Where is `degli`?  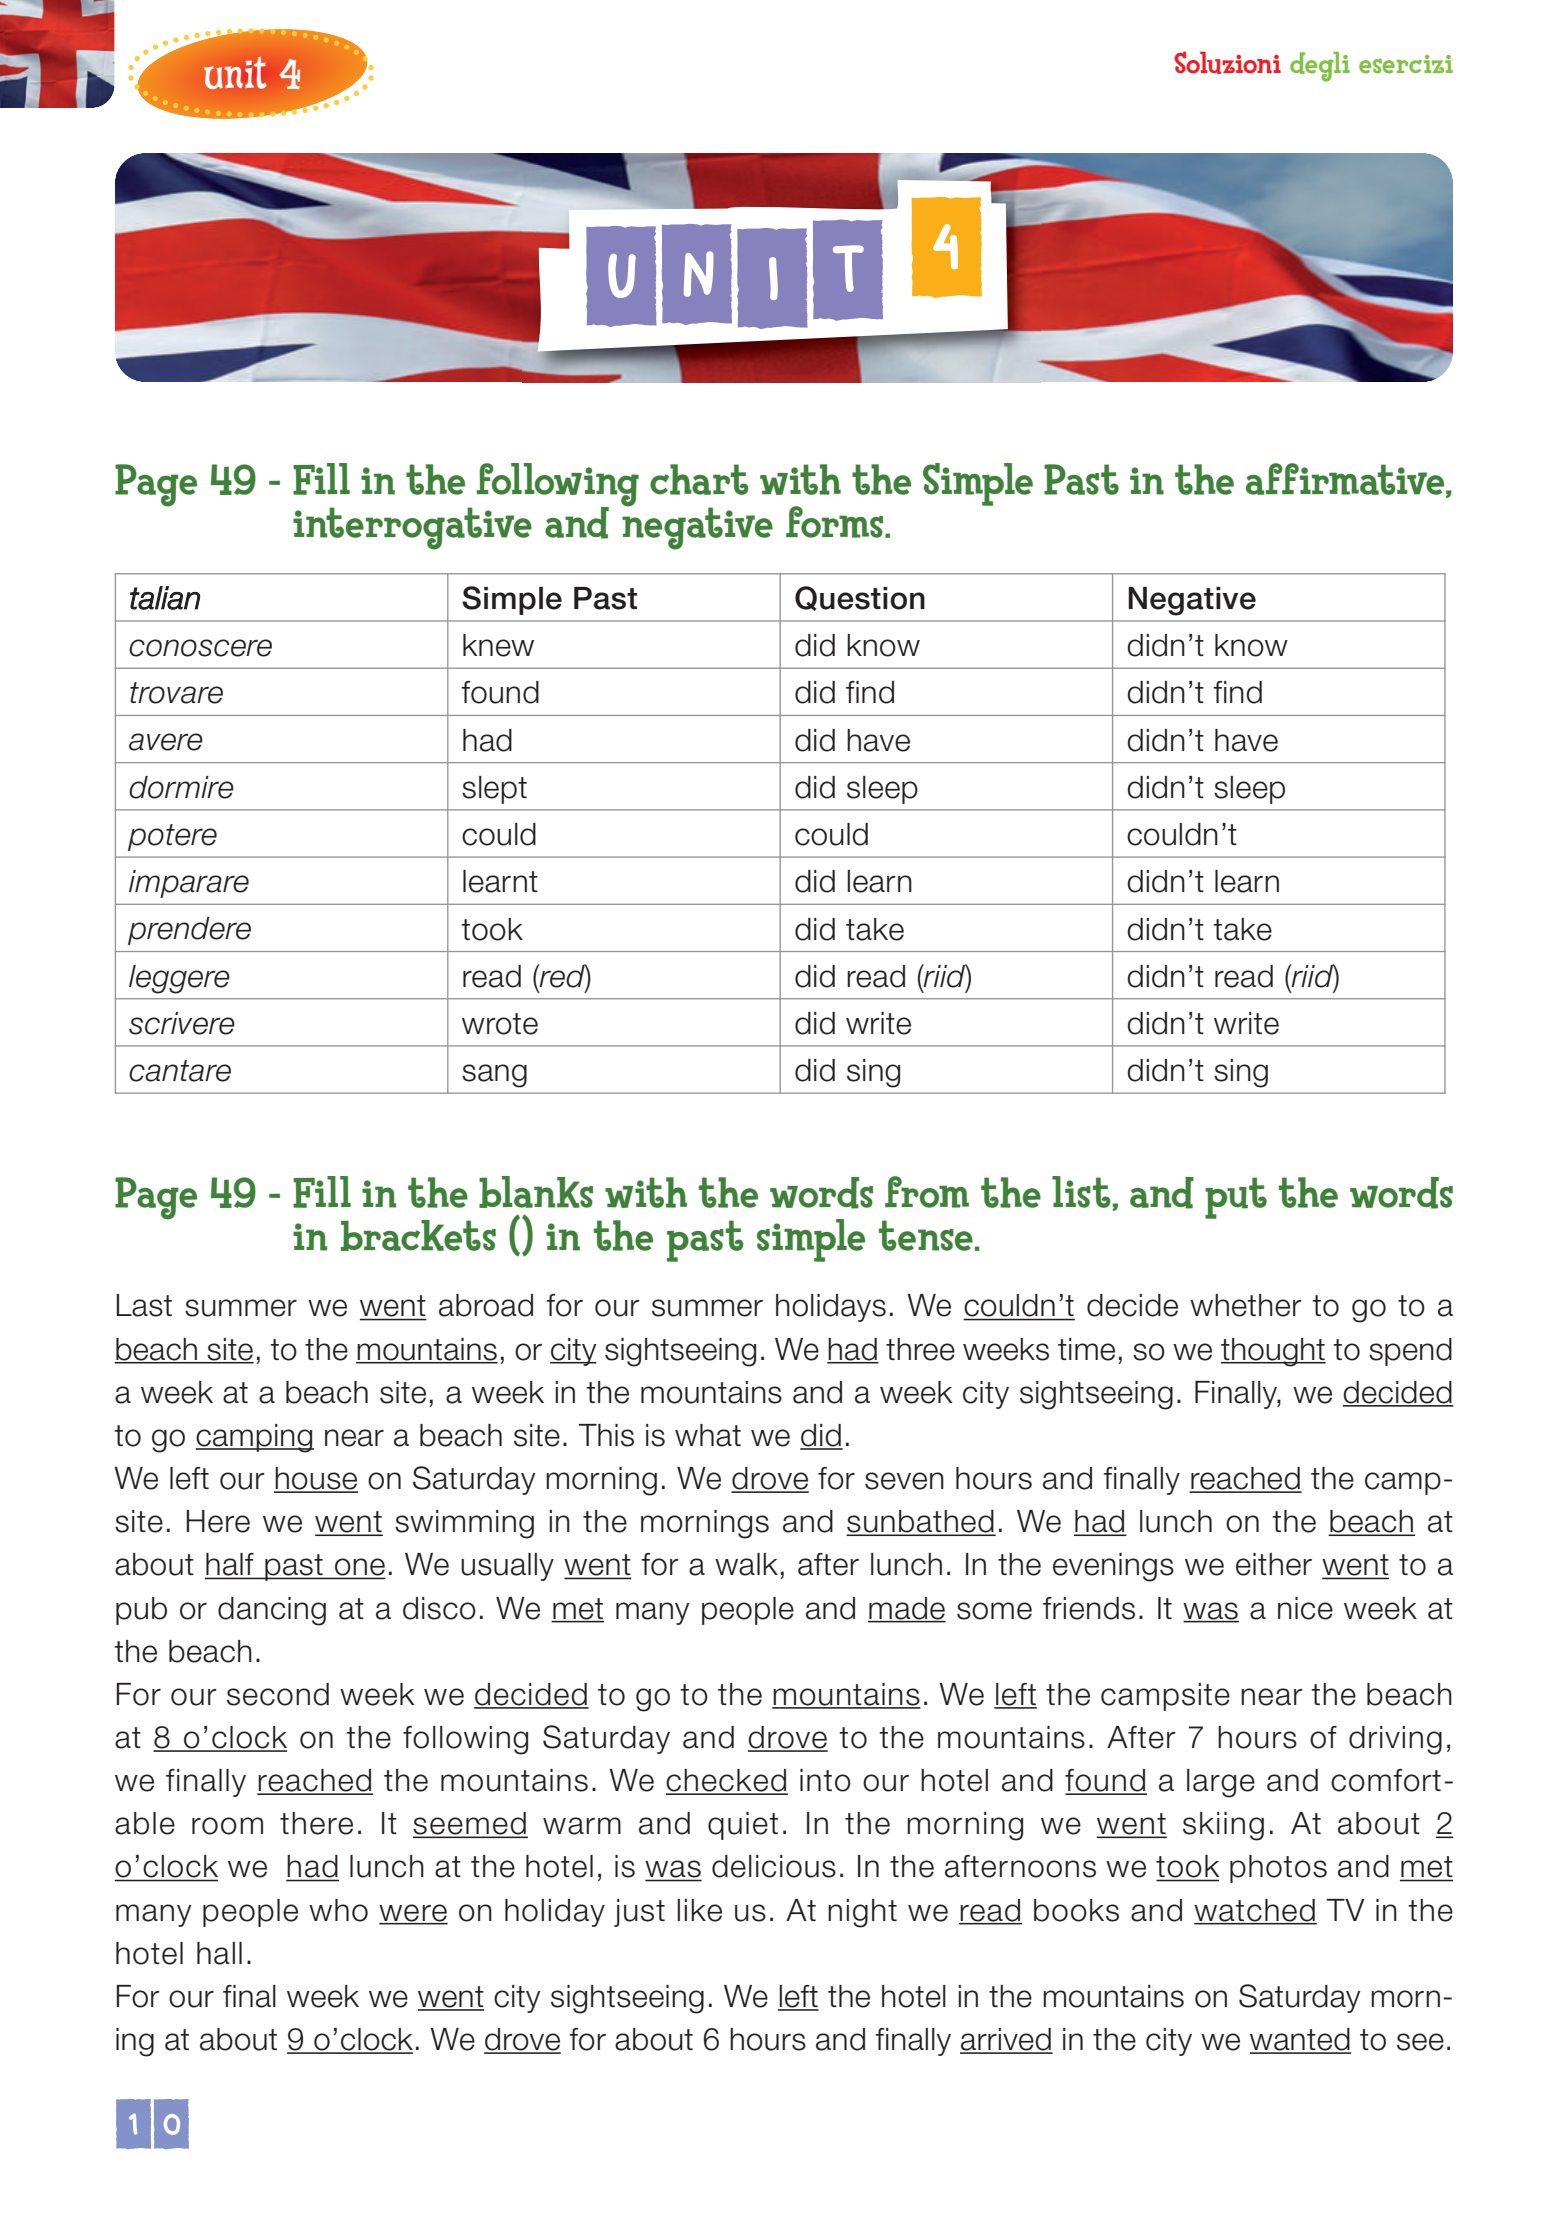
degli is located at coordinates (1320, 67).
